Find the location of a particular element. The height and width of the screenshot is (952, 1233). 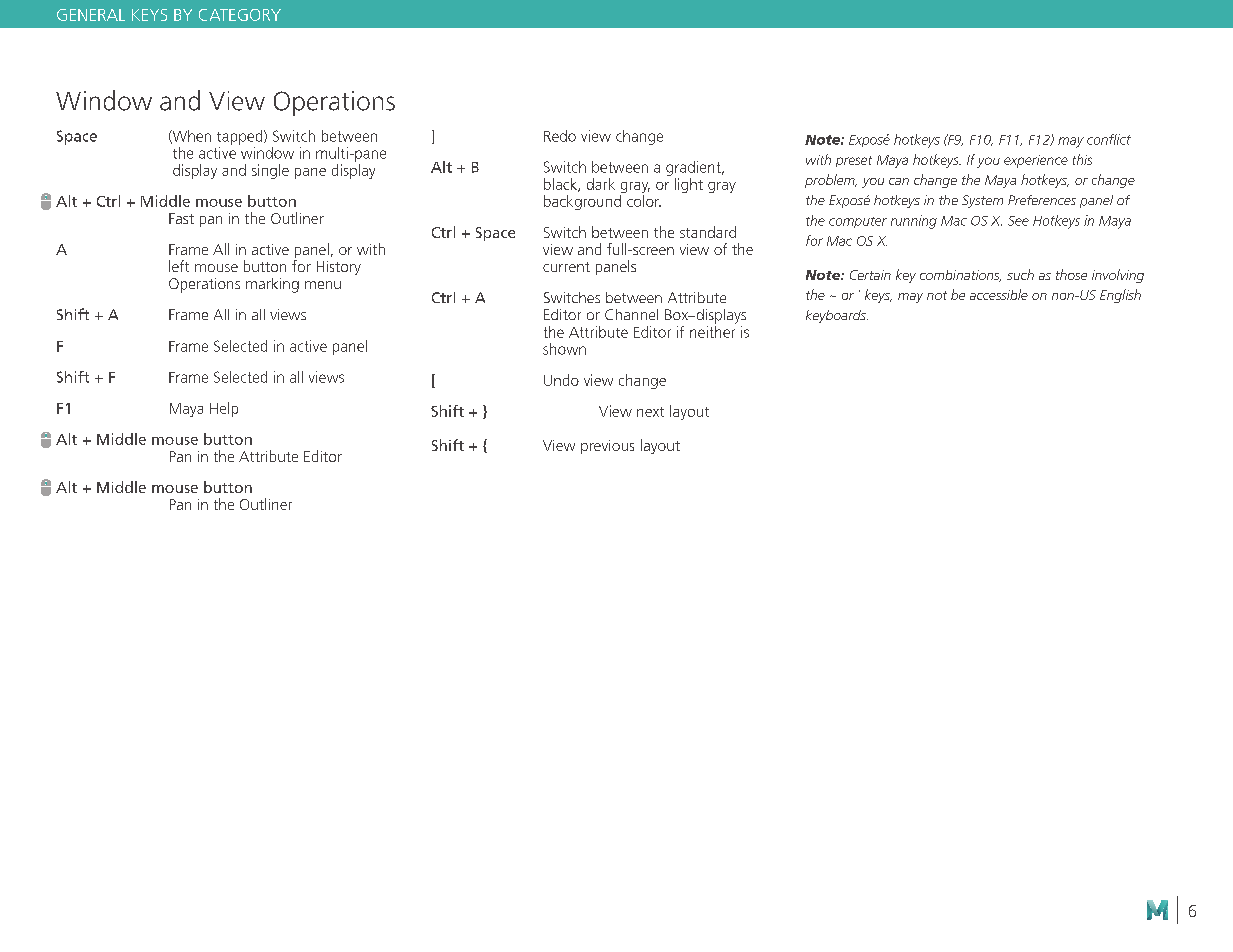

CATEGORY is located at coordinates (240, 15).
